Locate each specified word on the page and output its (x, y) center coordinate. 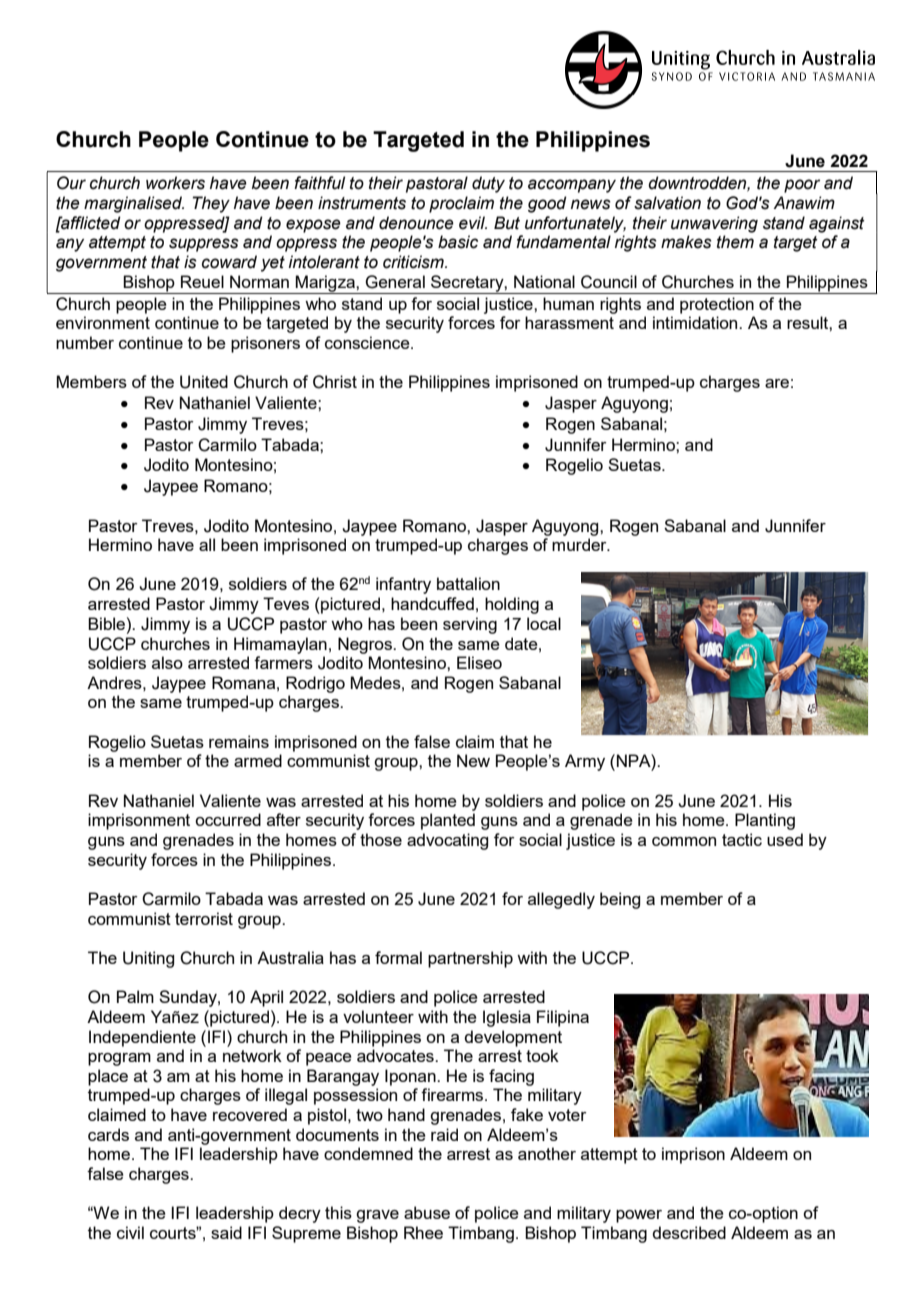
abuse (427, 1212)
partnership (470, 959)
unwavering (714, 224)
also (167, 662)
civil (130, 1232)
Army (585, 762)
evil (473, 223)
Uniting (148, 959)
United (204, 382)
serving (470, 625)
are (777, 383)
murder (580, 544)
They (211, 204)
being (620, 900)
